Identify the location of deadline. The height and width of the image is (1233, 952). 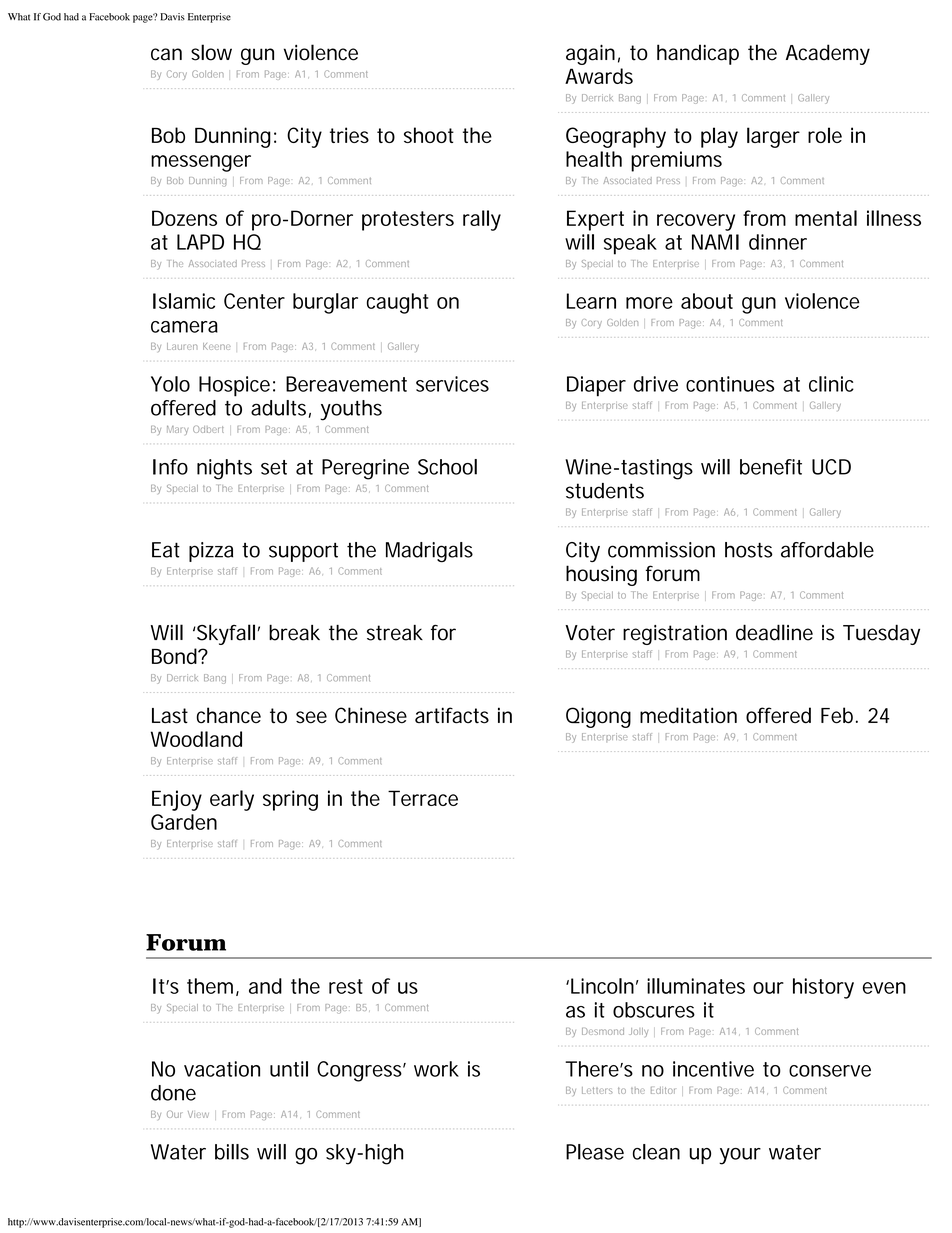
(774, 632).
